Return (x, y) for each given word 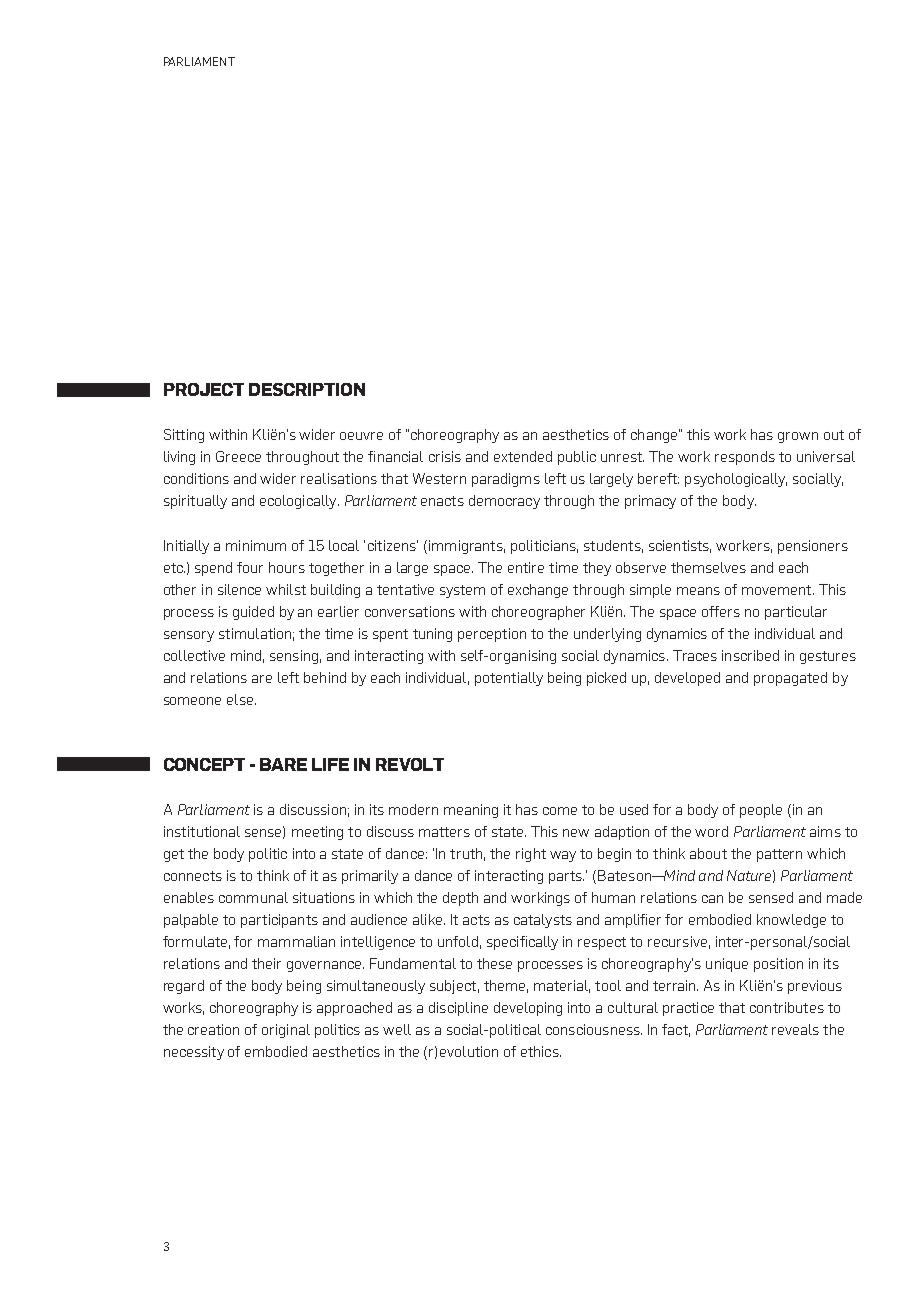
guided (253, 613)
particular (796, 613)
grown (798, 437)
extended (523, 456)
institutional (202, 831)
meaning (471, 811)
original (286, 1031)
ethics (541, 1051)
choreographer (538, 613)
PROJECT (204, 389)
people (761, 811)
